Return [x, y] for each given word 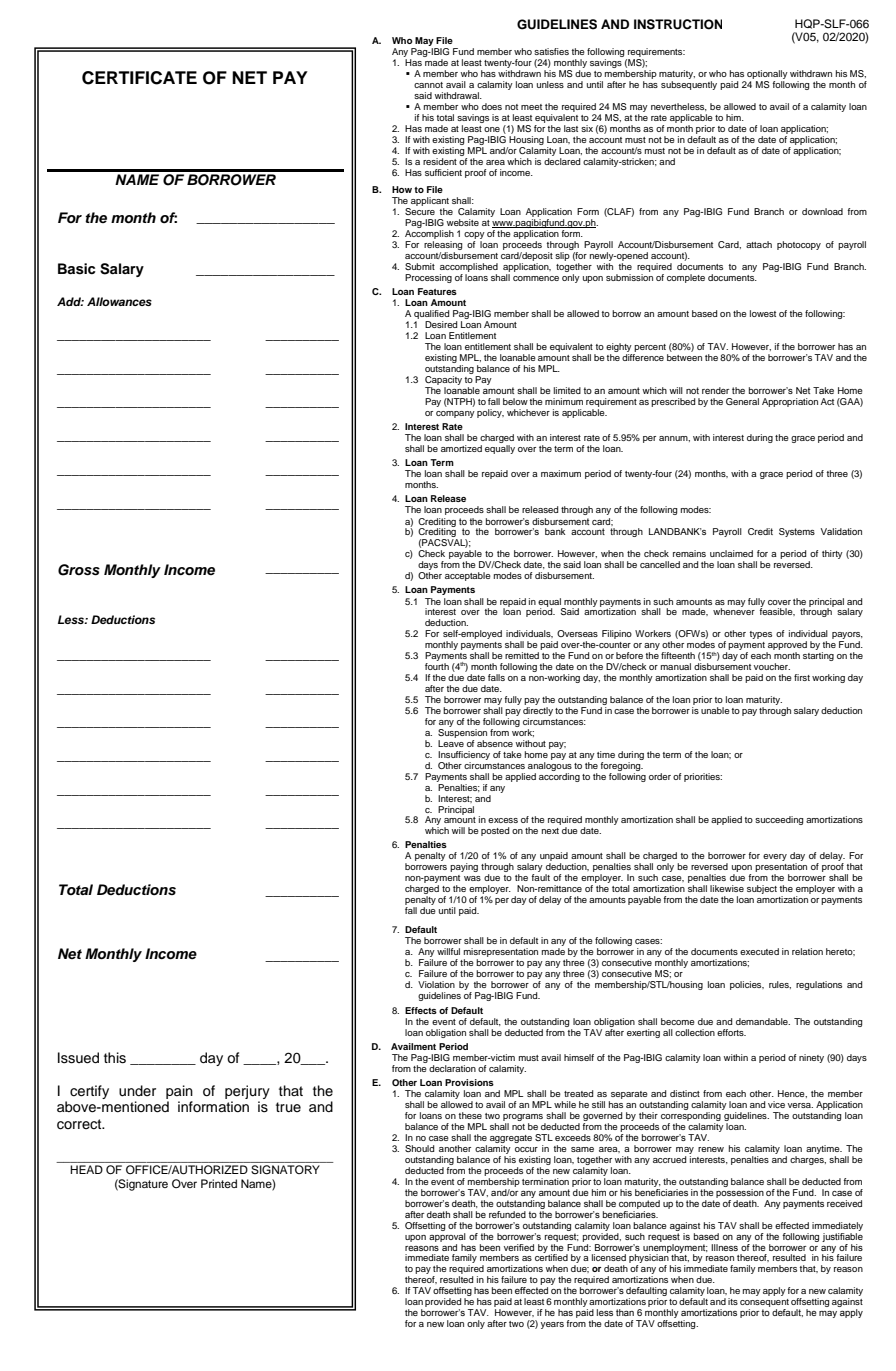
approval [447, 1236]
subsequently [689, 85]
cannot [428, 85]
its [733, 1301]
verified [519, 1247]
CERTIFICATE [139, 78]
